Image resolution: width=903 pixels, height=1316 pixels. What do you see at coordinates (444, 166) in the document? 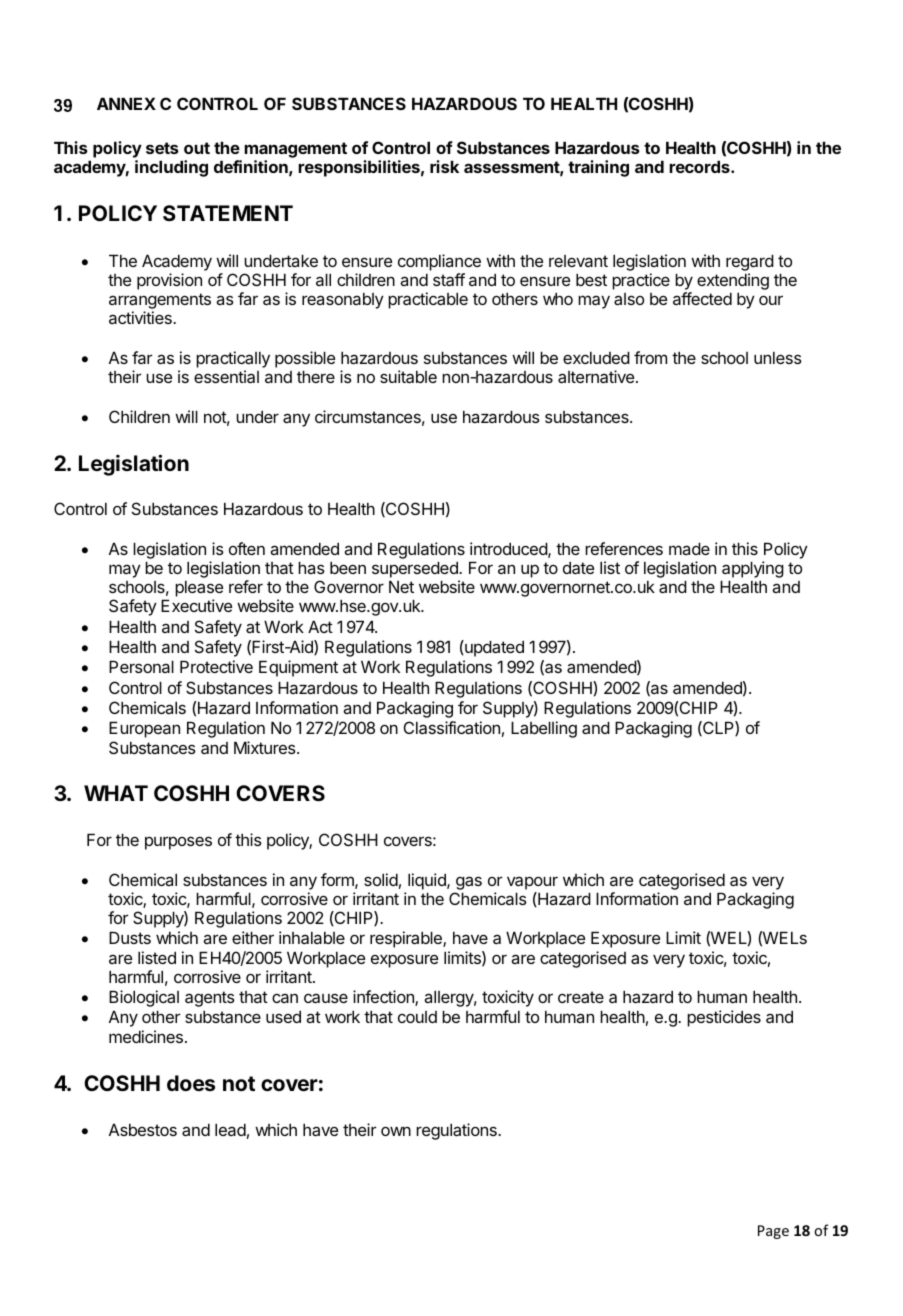
I see `risk` at bounding box center [444, 166].
